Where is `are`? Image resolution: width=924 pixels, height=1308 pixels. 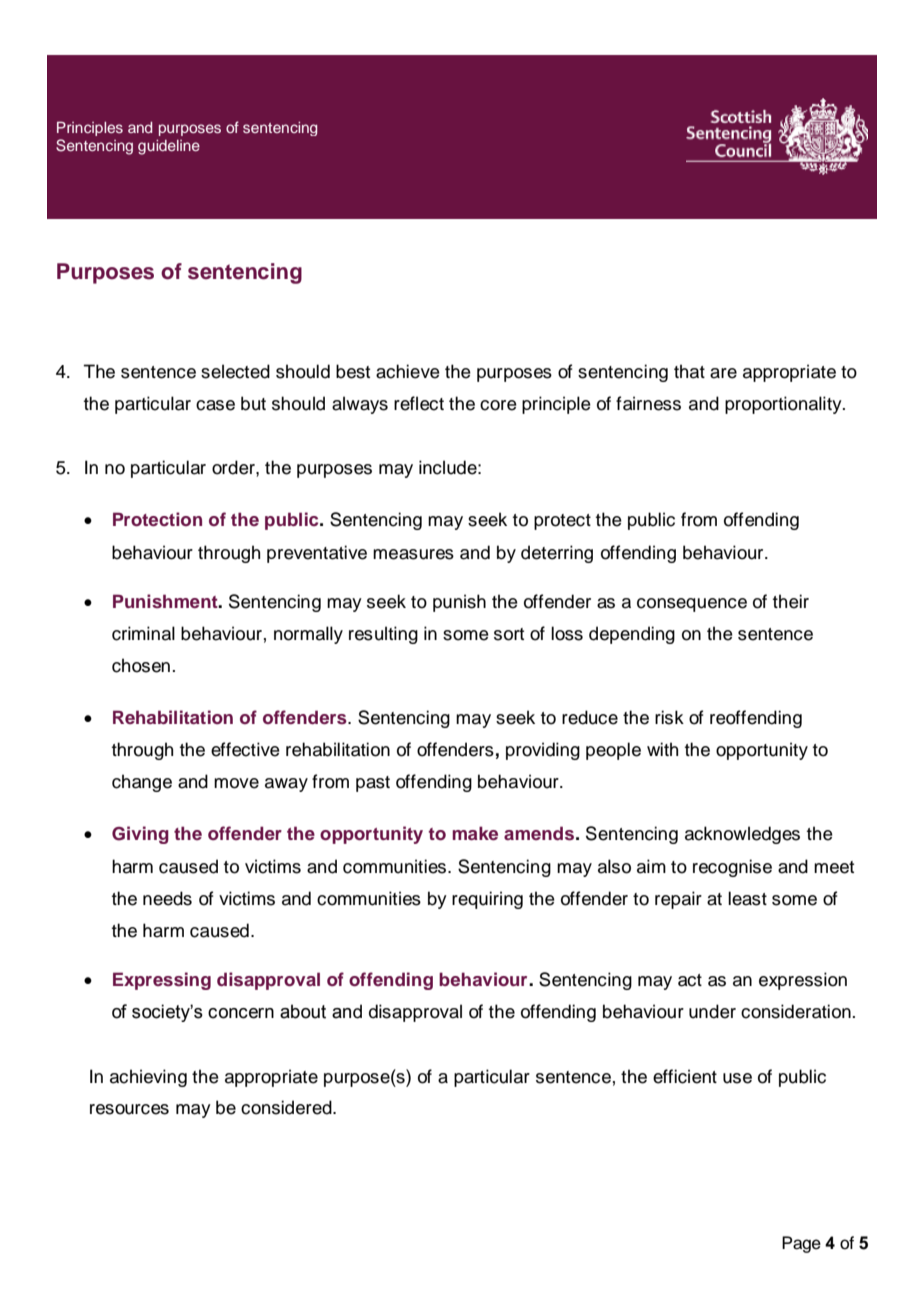 are is located at coordinates (723, 373).
